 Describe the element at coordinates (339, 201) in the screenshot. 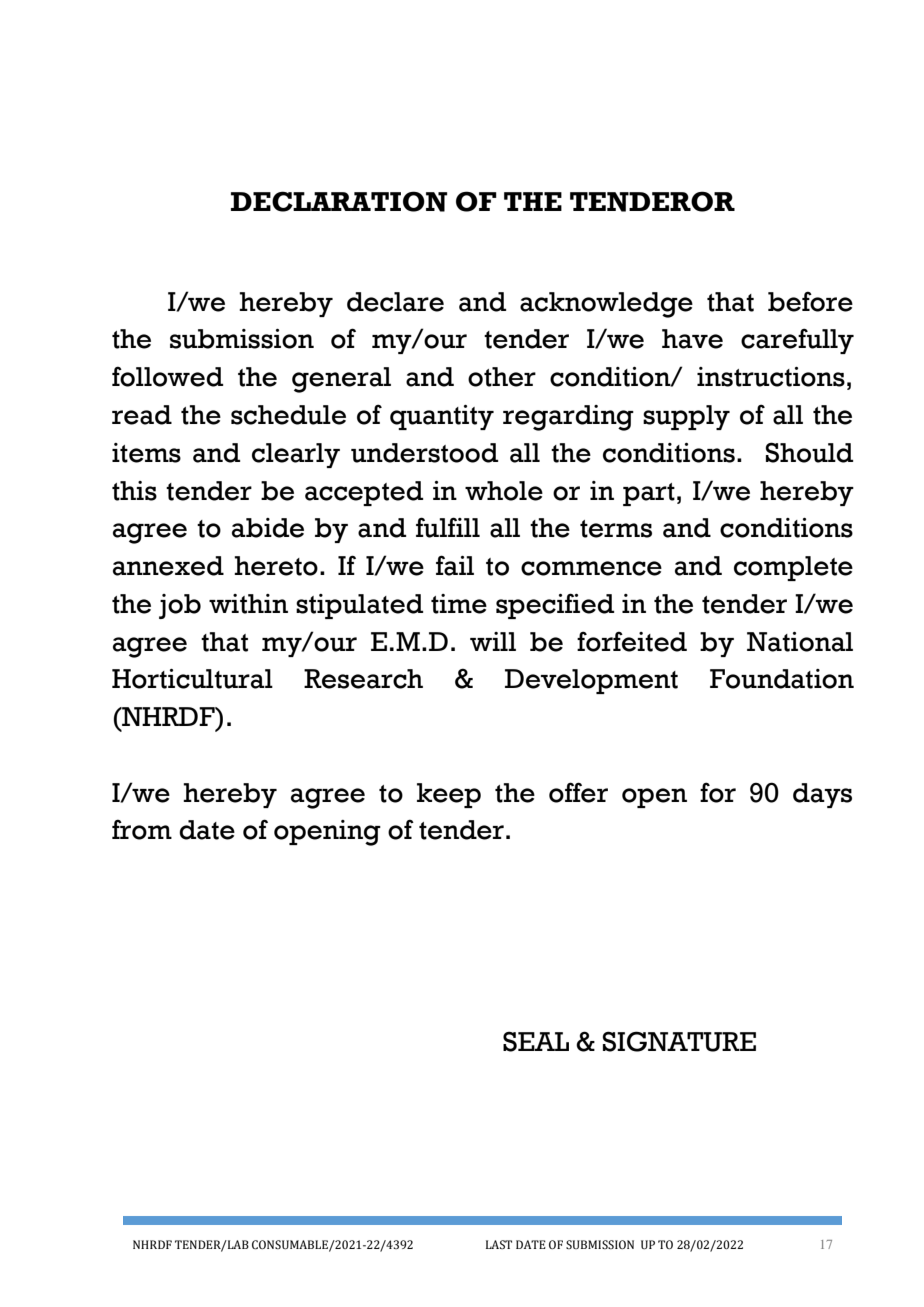

I see `DECLARATION` at that location.
